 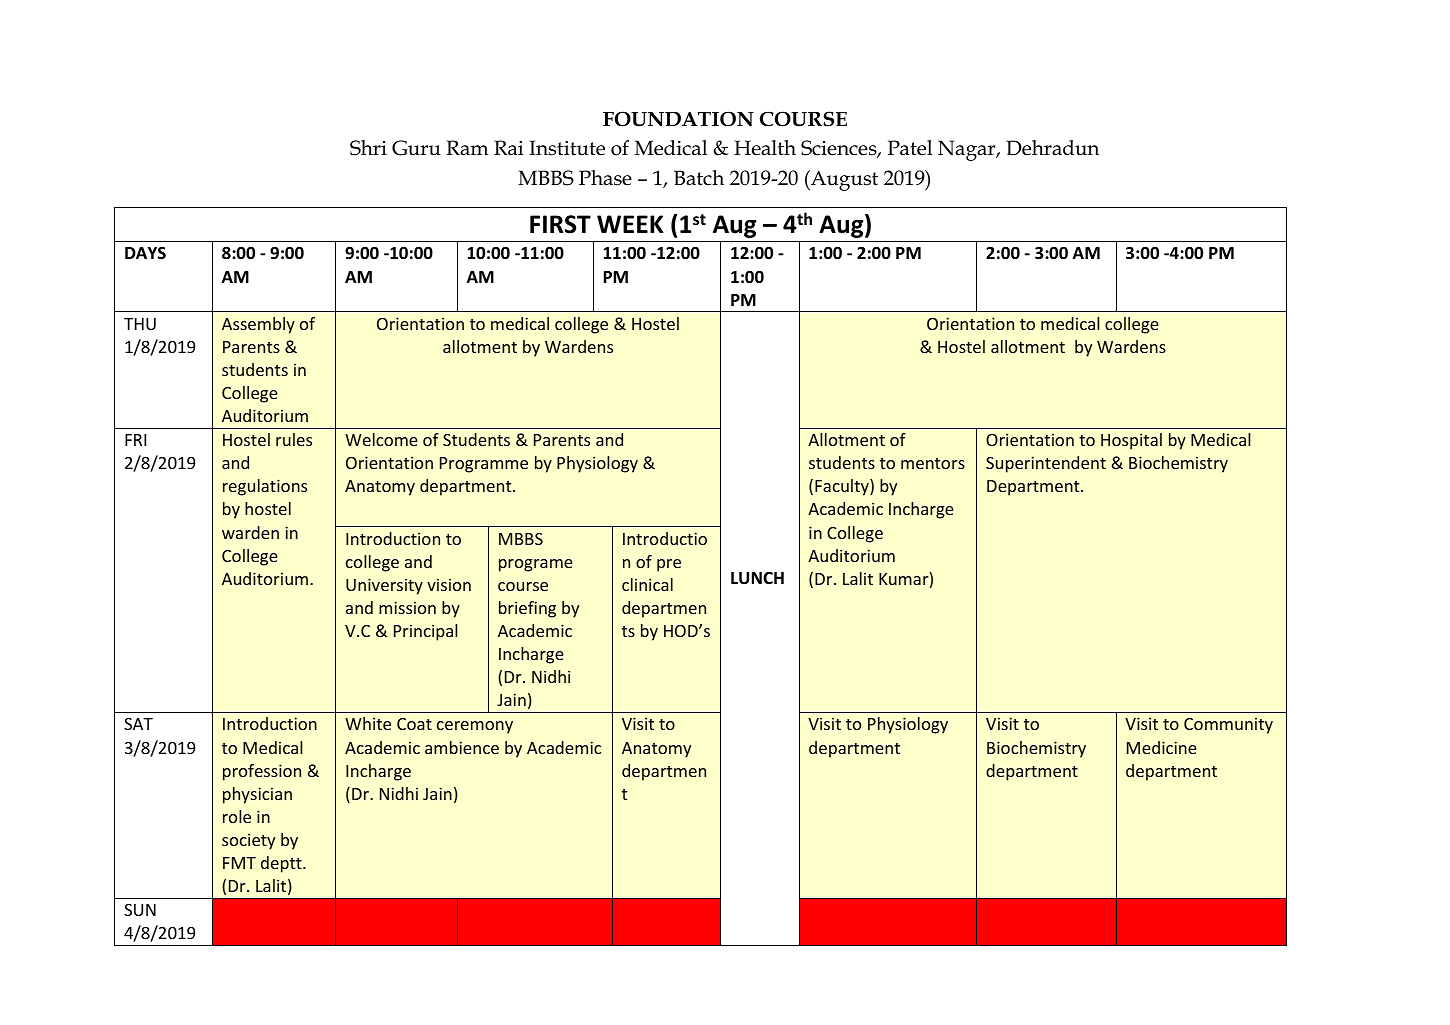 I want to click on Superintendent, so click(x=1046, y=464).
